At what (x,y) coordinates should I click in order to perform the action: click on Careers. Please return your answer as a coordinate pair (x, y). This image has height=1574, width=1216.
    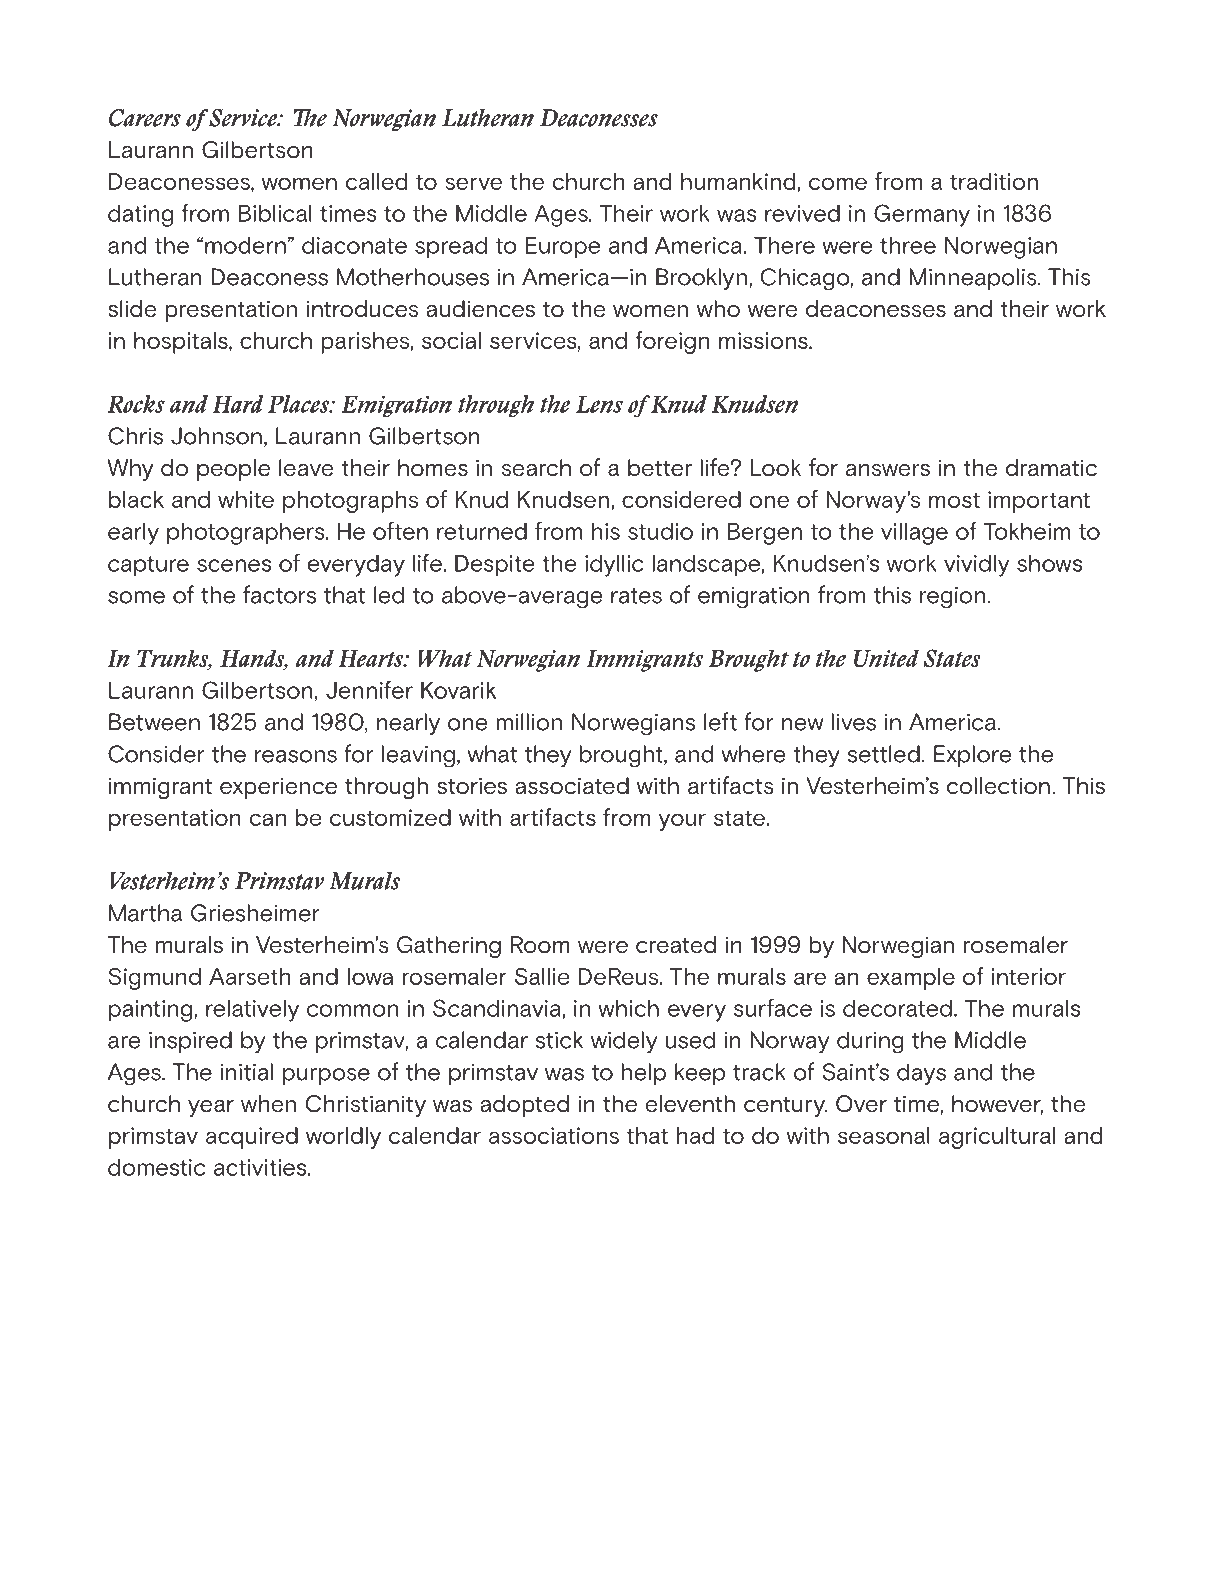
    Looking at the image, I should click on (145, 118).
